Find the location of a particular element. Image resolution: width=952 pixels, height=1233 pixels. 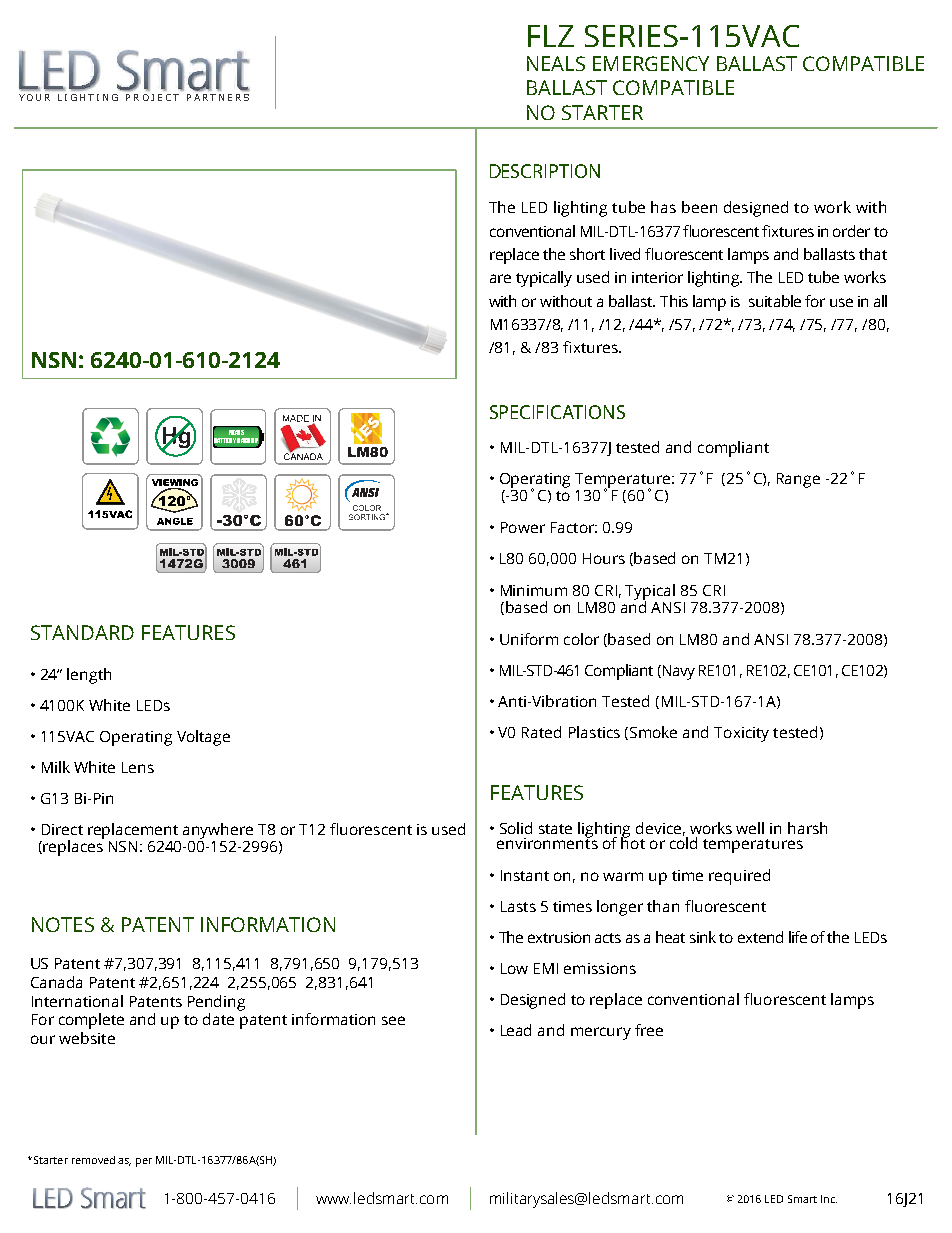

SPECIFICATIONS is located at coordinates (557, 412).
